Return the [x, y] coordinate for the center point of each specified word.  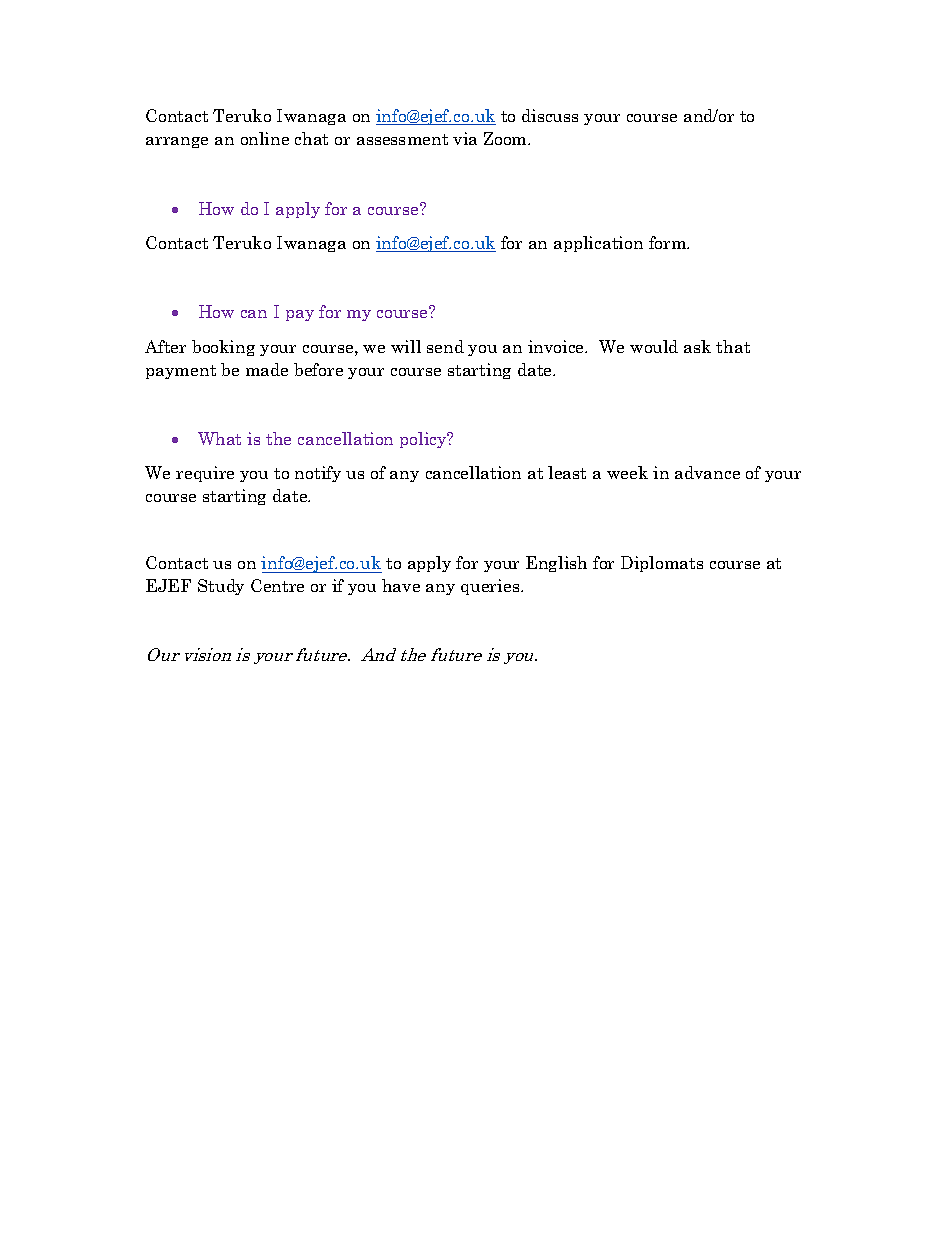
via [465, 138]
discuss [550, 115]
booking [223, 348]
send [445, 346]
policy [424, 440]
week [627, 472]
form [669, 242]
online [265, 138]
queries [491, 587]
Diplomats [662, 564]
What [219, 438]
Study [221, 587]
